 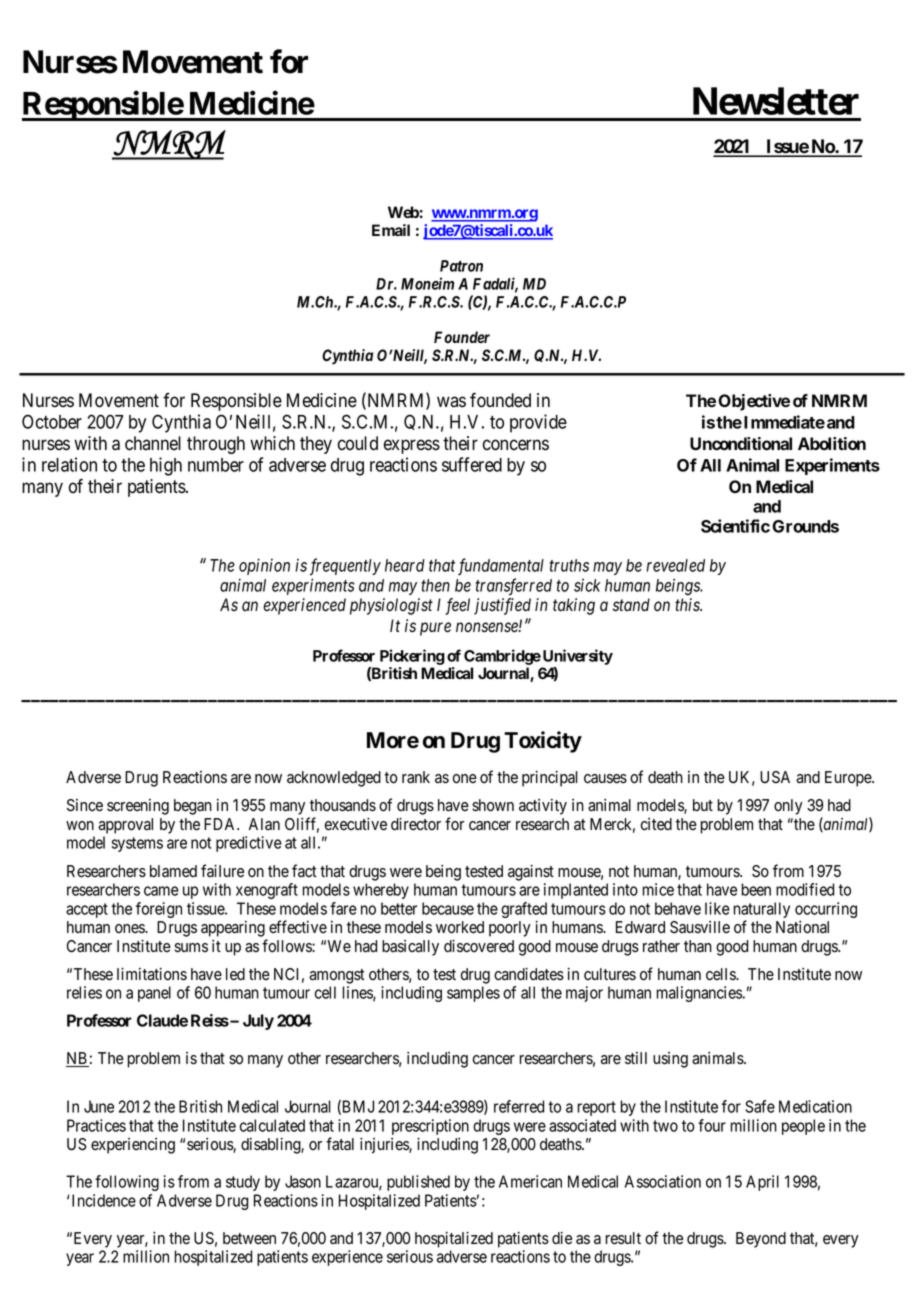 I want to click on Unconditional, so click(x=741, y=443).
